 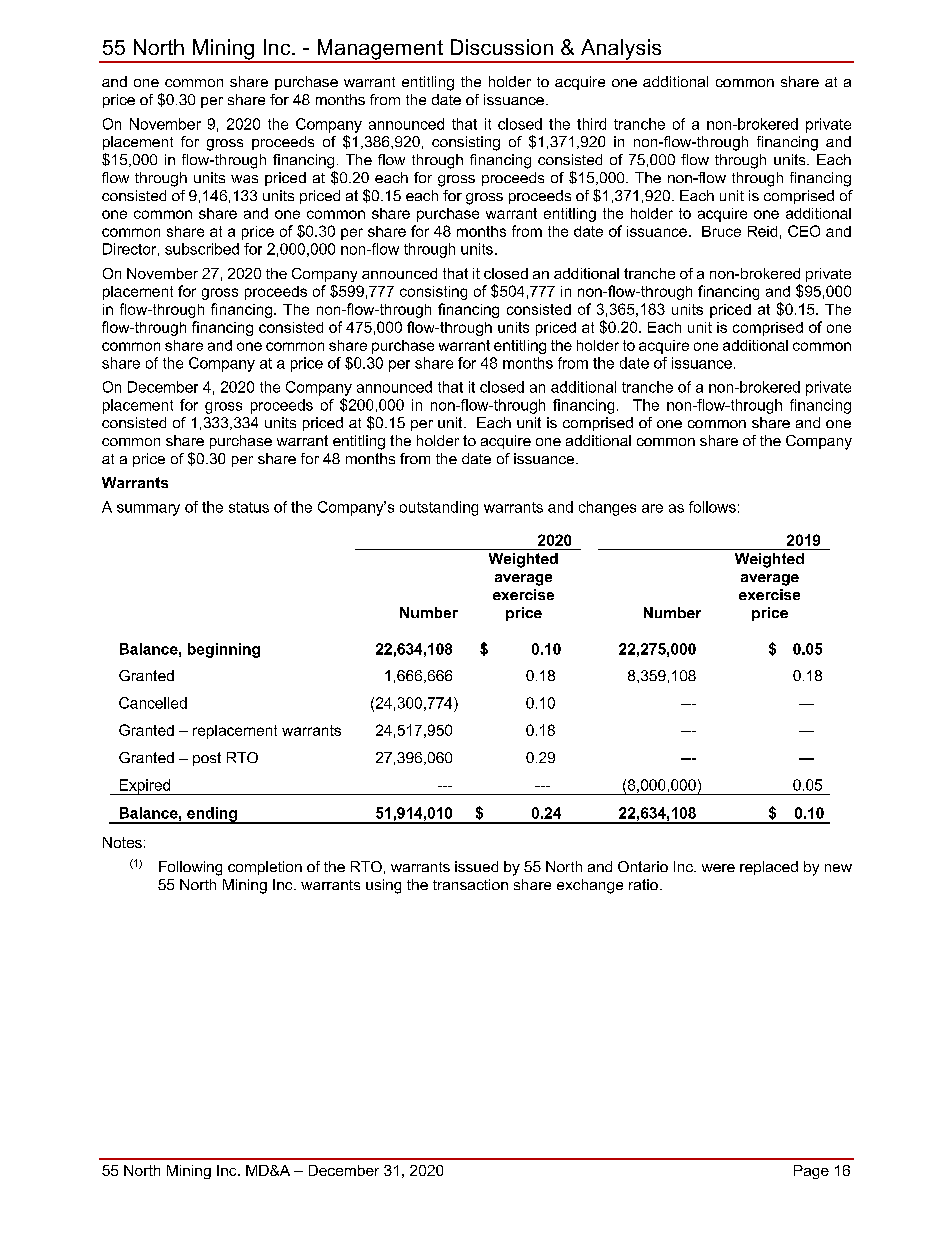 What do you see at coordinates (439, 508) in the page?
I see `outstanding` at bounding box center [439, 508].
